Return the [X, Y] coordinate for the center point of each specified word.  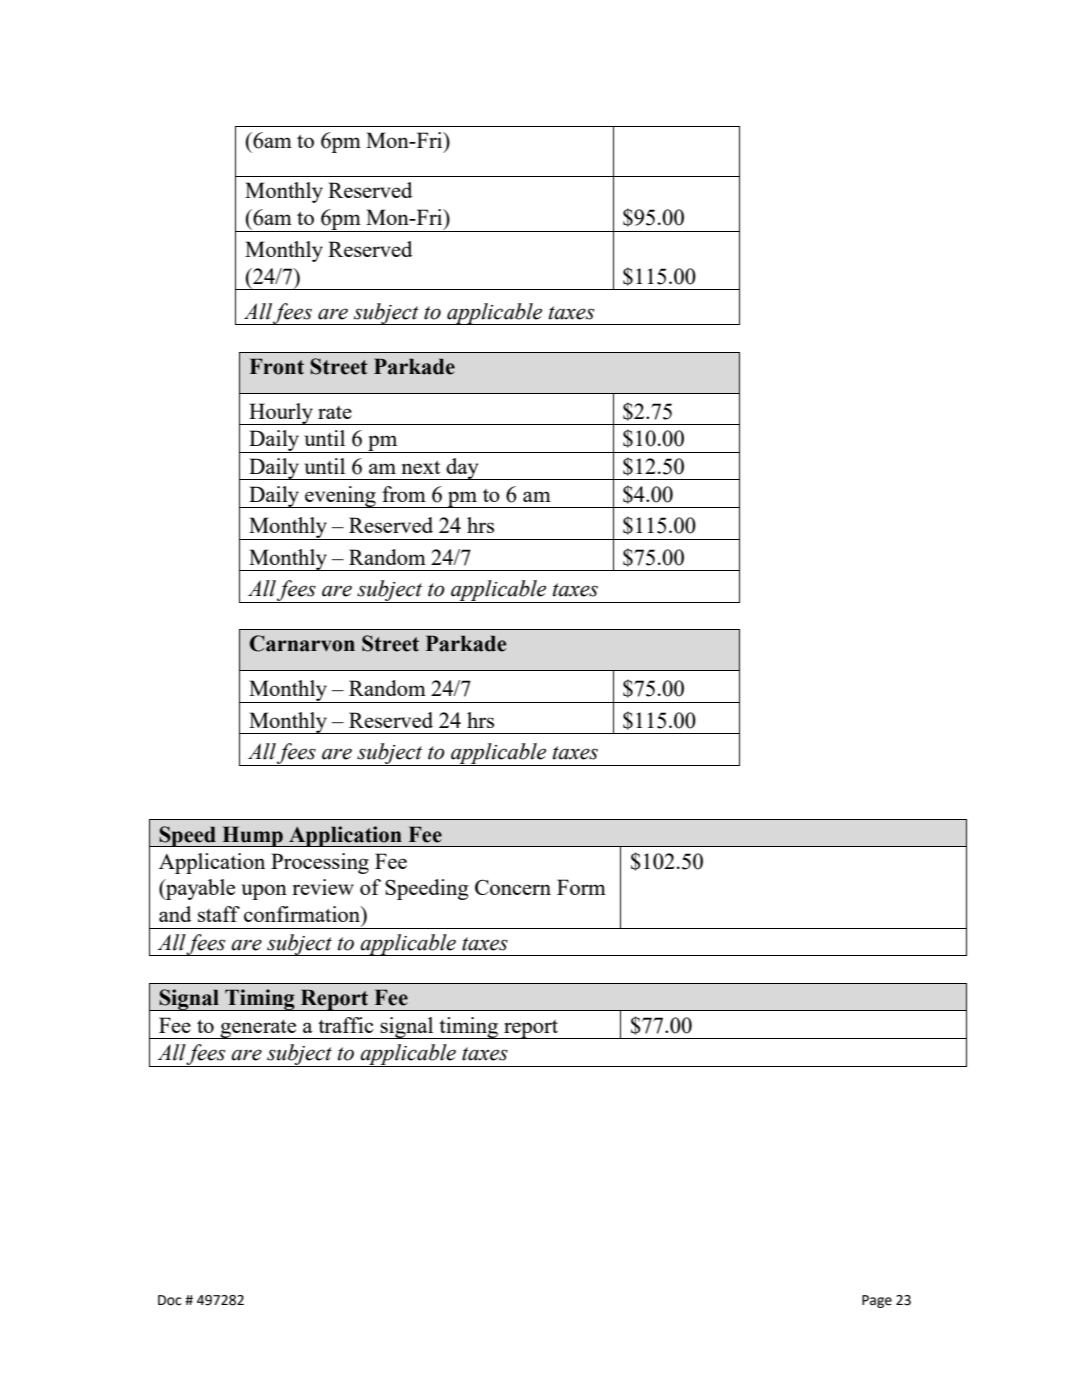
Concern [513, 887]
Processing [320, 863]
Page [877, 1301]
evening [340, 497]
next [420, 467]
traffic [346, 1025]
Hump [252, 836]
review [323, 887]
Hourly [281, 414]
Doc [170, 1300]
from [404, 494]
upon [264, 892]
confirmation [303, 915]
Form [581, 887]
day [463, 469]
